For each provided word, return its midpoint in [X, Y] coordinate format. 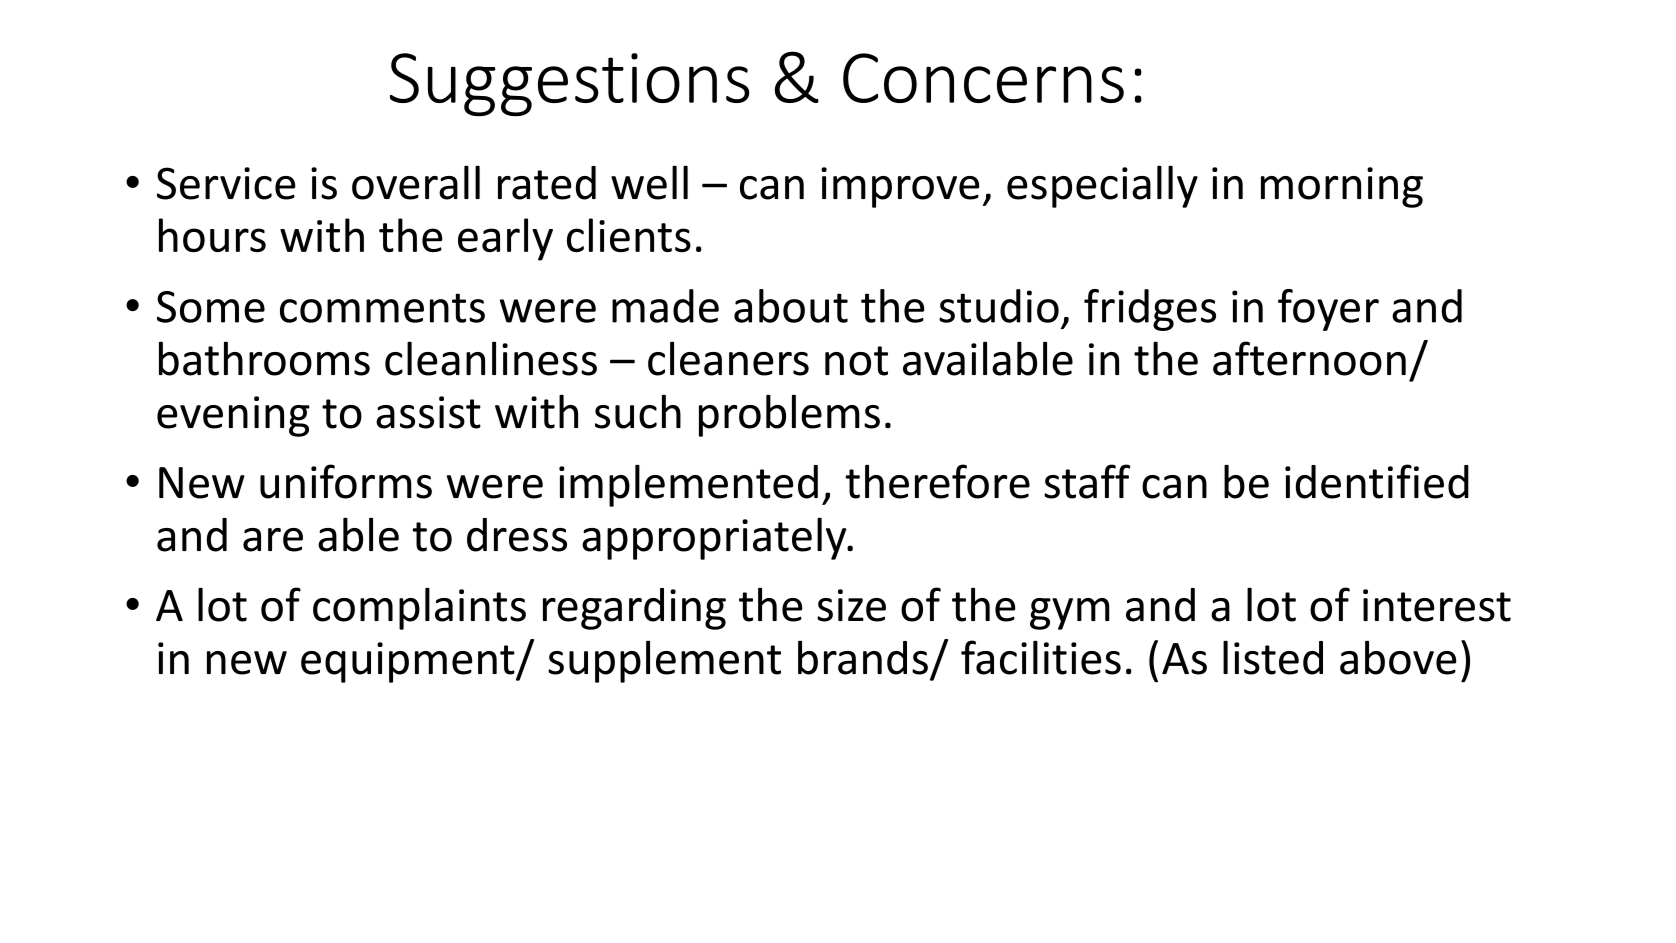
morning [1342, 187]
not [856, 361]
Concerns [983, 78]
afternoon [1309, 358]
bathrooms [264, 358]
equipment [409, 662]
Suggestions [570, 85]
